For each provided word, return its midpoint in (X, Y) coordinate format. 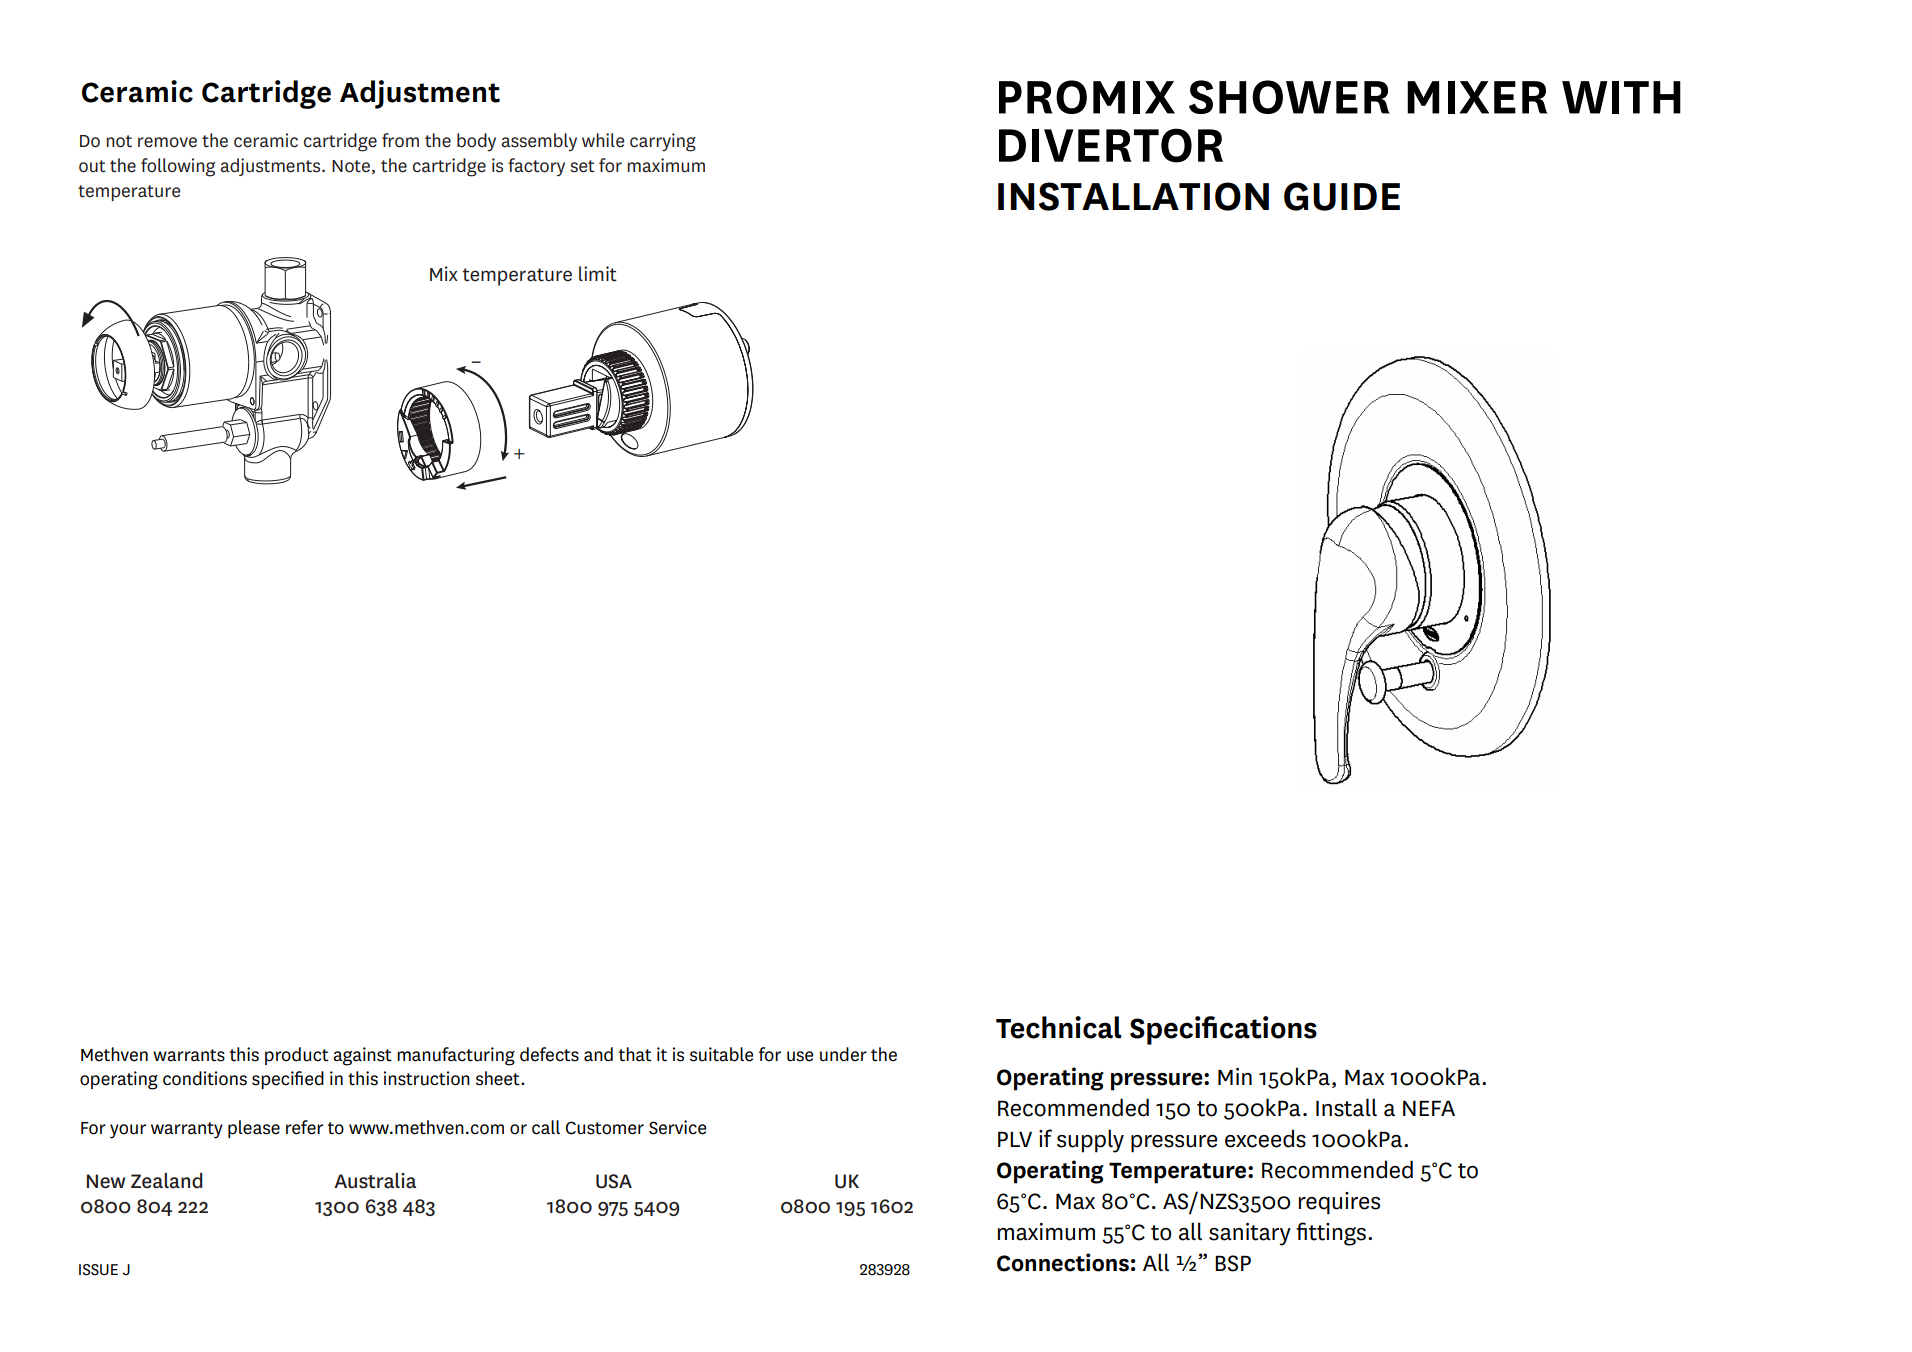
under (843, 1054)
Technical (1059, 1027)
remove (167, 142)
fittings (1331, 1234)
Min (1235, 1076)
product (297, 1056)
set (582, 166)
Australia (375, 1181)
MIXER (1477, 97)
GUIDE (1342, 196)
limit (598, 274)
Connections (1063, 1262)
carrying (663, 142)
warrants (189, 1055)
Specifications (1223, 1030)
